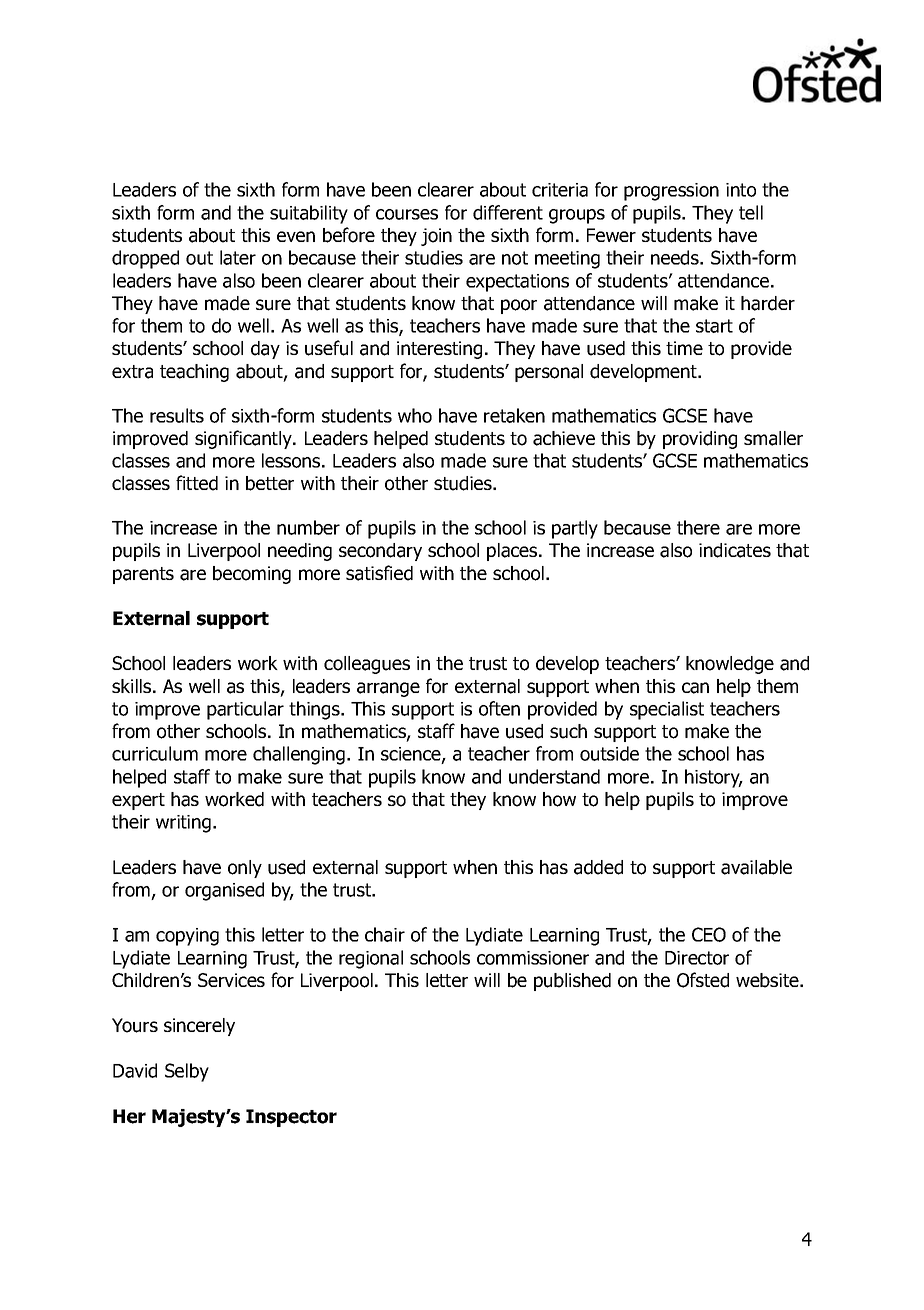 Image resolution: width=924 pixels, height=1310 pixels. What do you see at coordinates (703, 980) in the screenshot?
I see `Ofsted` at bounding box center [703, 980].
